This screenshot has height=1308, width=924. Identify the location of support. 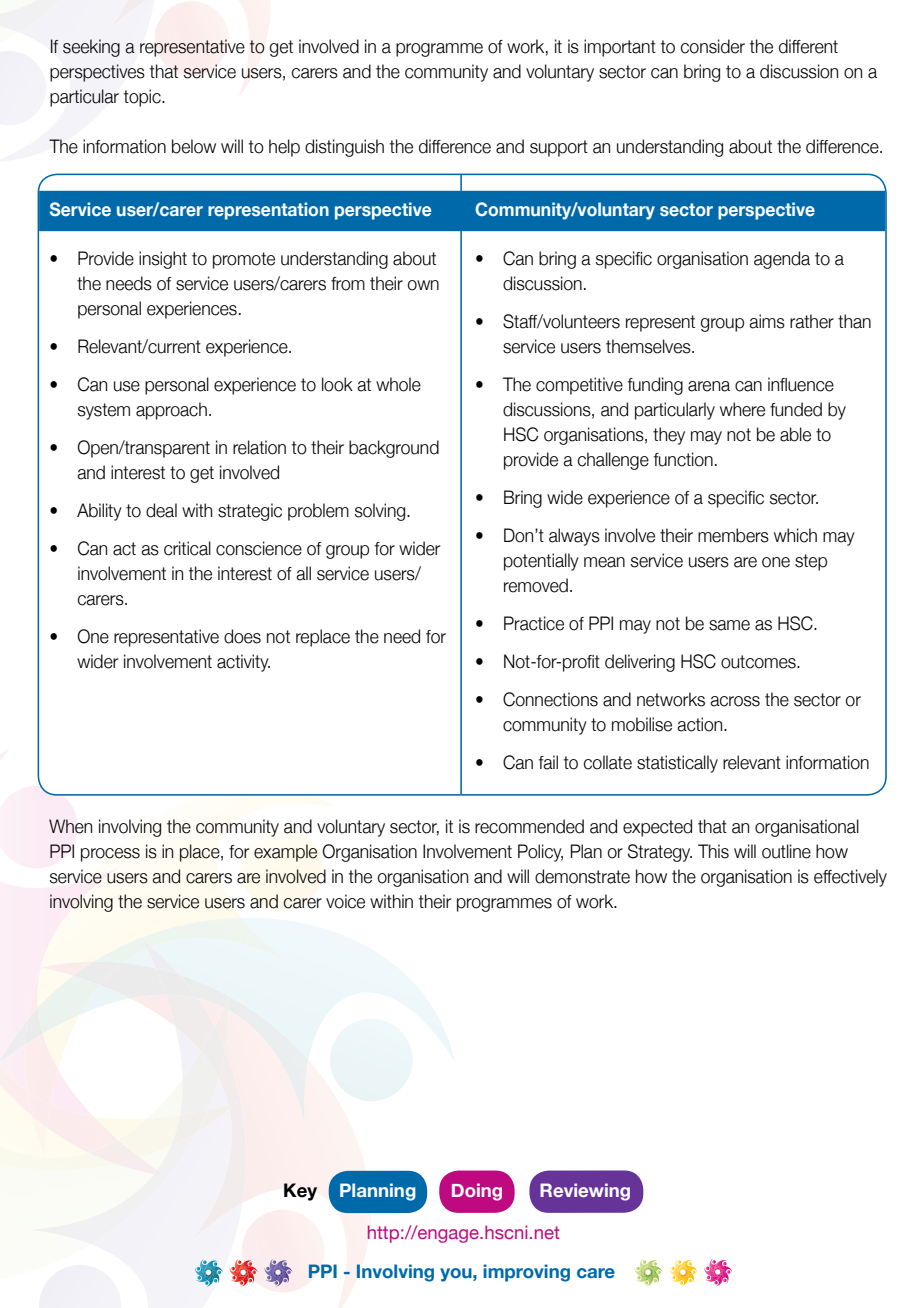
(559, 148).
